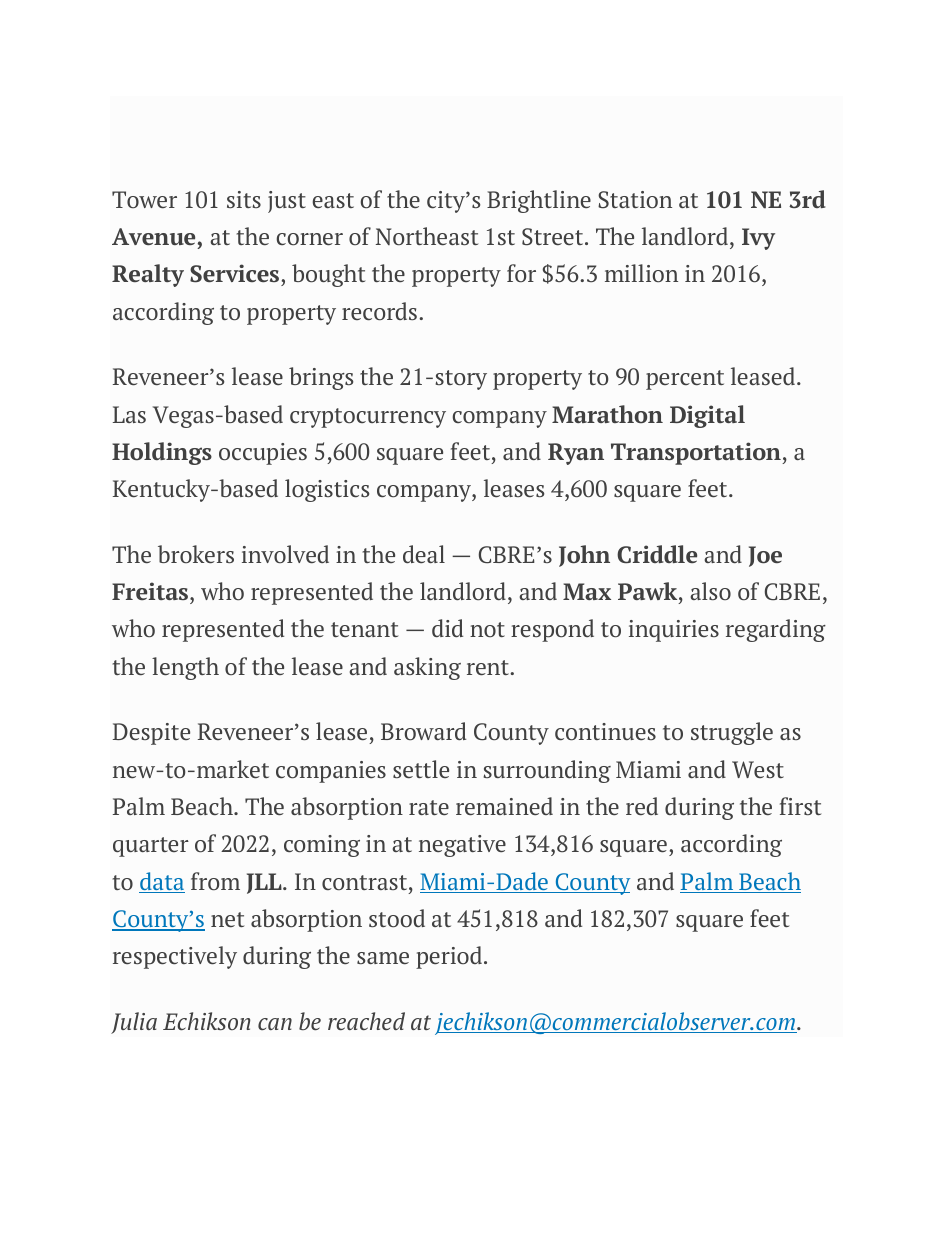 Image resolution: width=952 pixels, height=1233 pixels. Describe the element at coordinates (368, 418) in the screenshot. I see `cryptocurrency` at that location.
